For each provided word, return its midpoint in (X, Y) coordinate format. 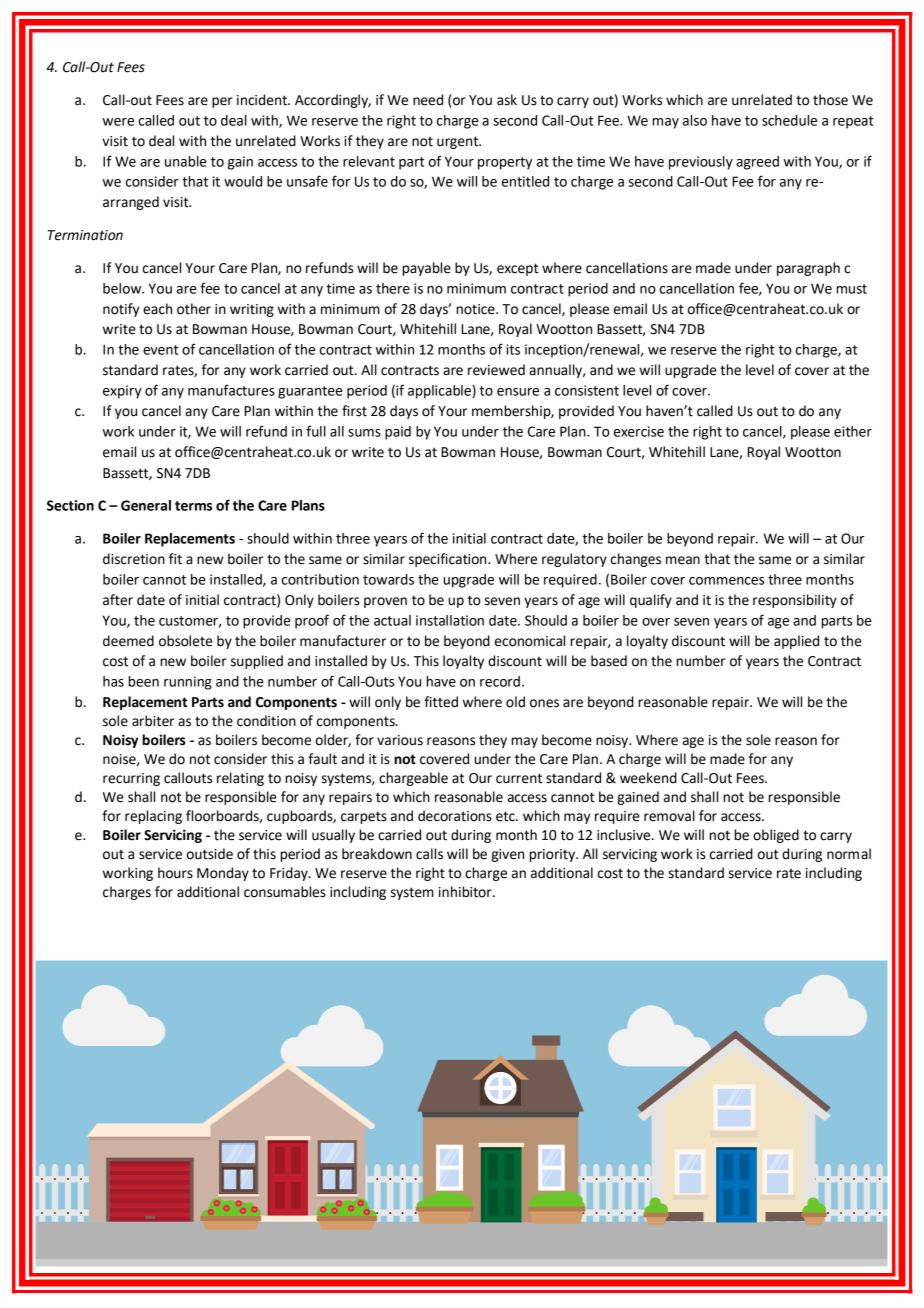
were (118, 122)
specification (449, 560)
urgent (459, 142)
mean (683, 560)
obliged (776, 836)
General (146, 505)
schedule (789, 120)
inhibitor (466, 892)
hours (175, 873)
